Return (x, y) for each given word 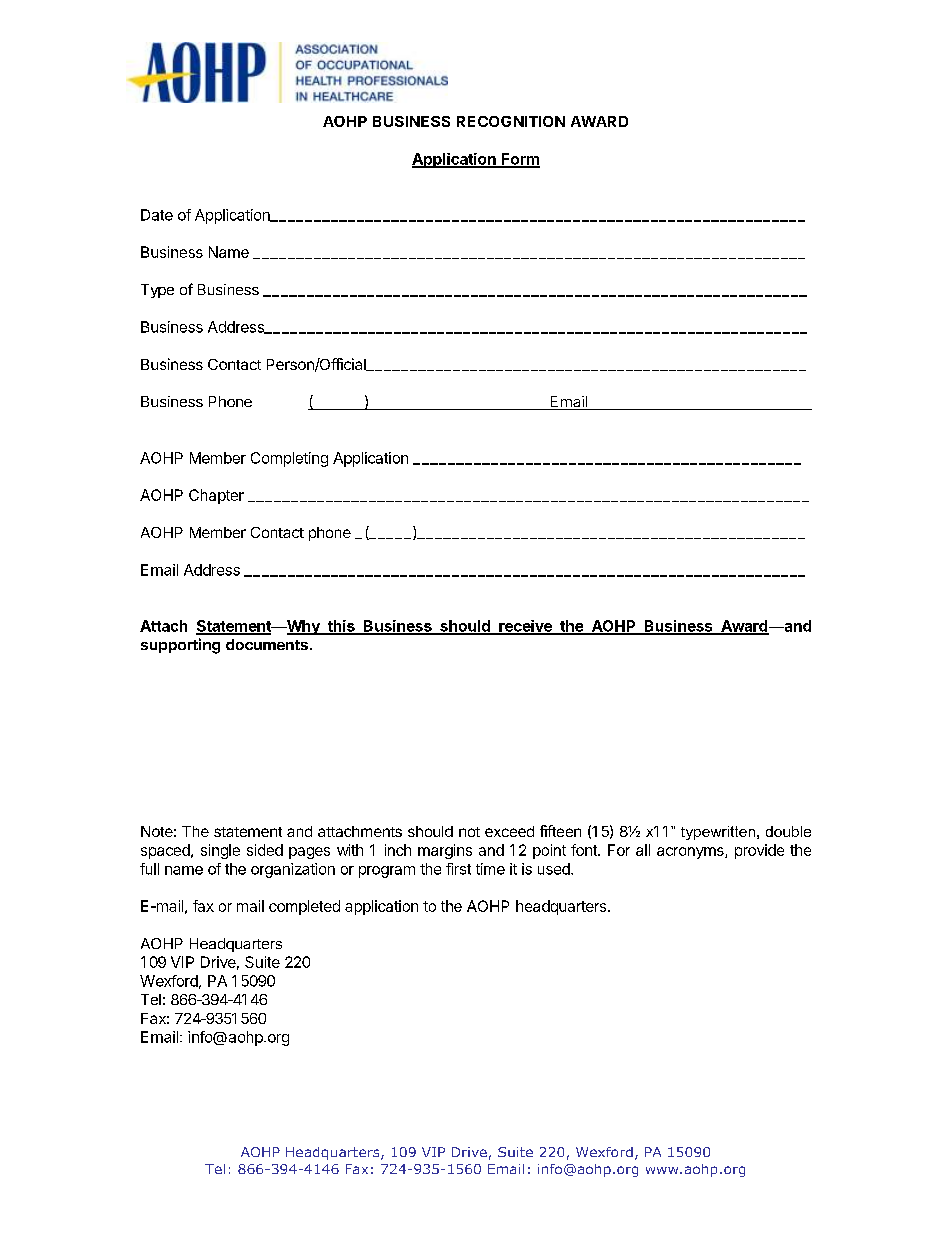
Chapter (216, 496)
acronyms (691, 853)
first (458, 869)
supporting (180, 646)
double (788, 831)
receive (525, 627)
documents (267, 644)
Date (157, 215)
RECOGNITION (511, 121)
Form (520, 160)
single (220, 851)
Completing (289, 459)
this (341, 627)
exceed (509, 831)
